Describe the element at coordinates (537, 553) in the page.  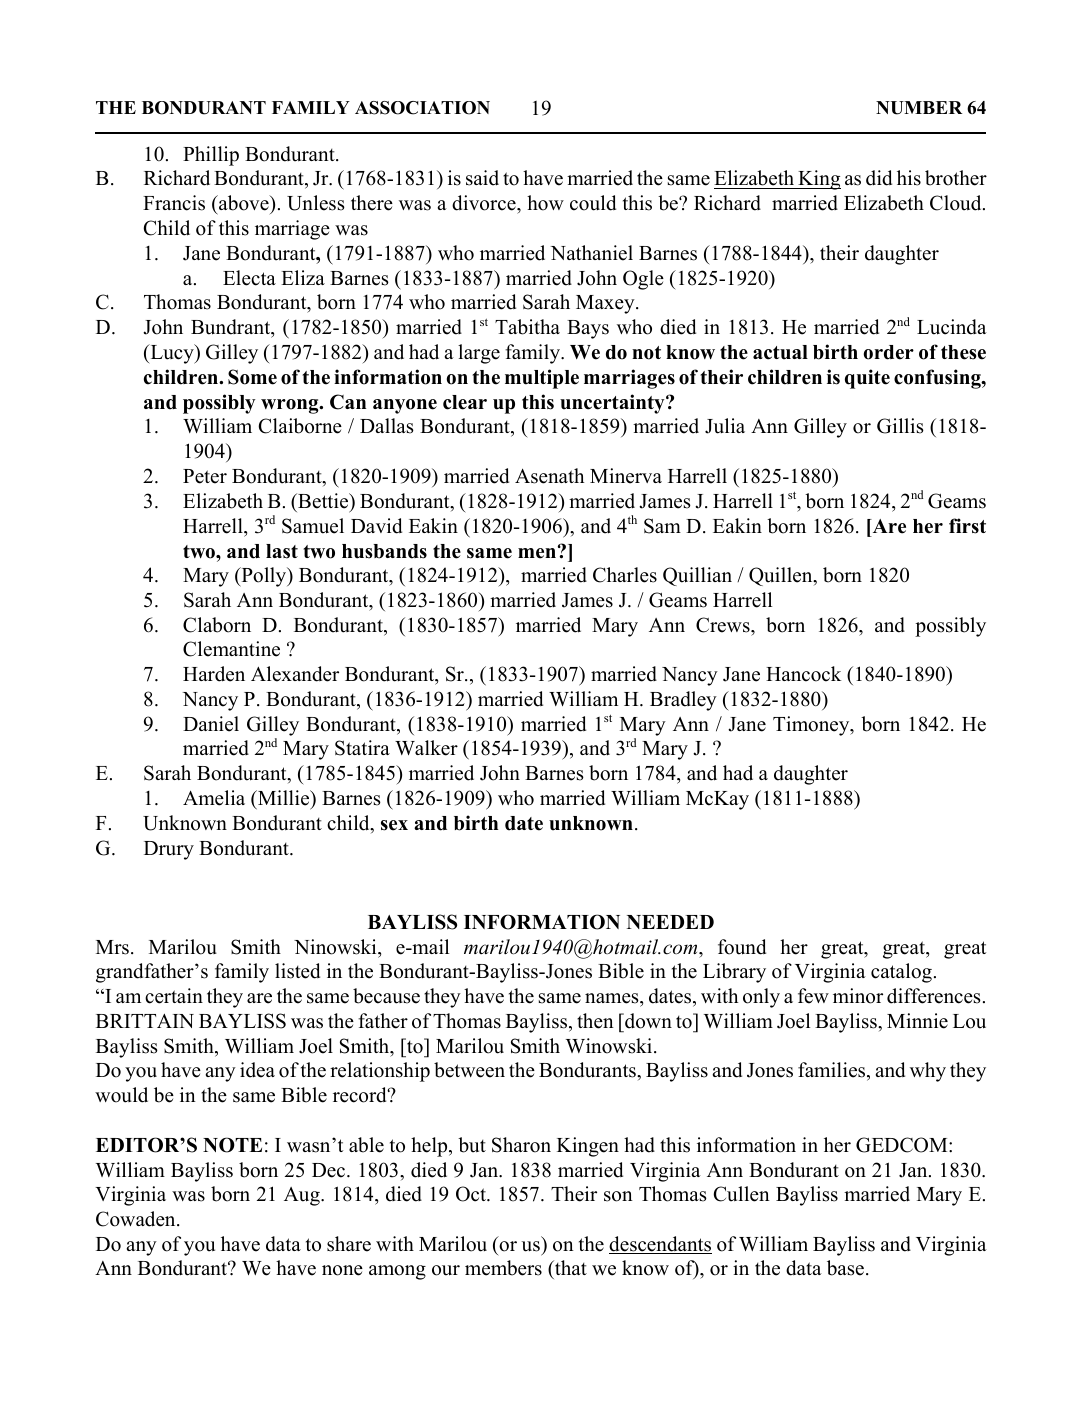
I see `men` at that location.
